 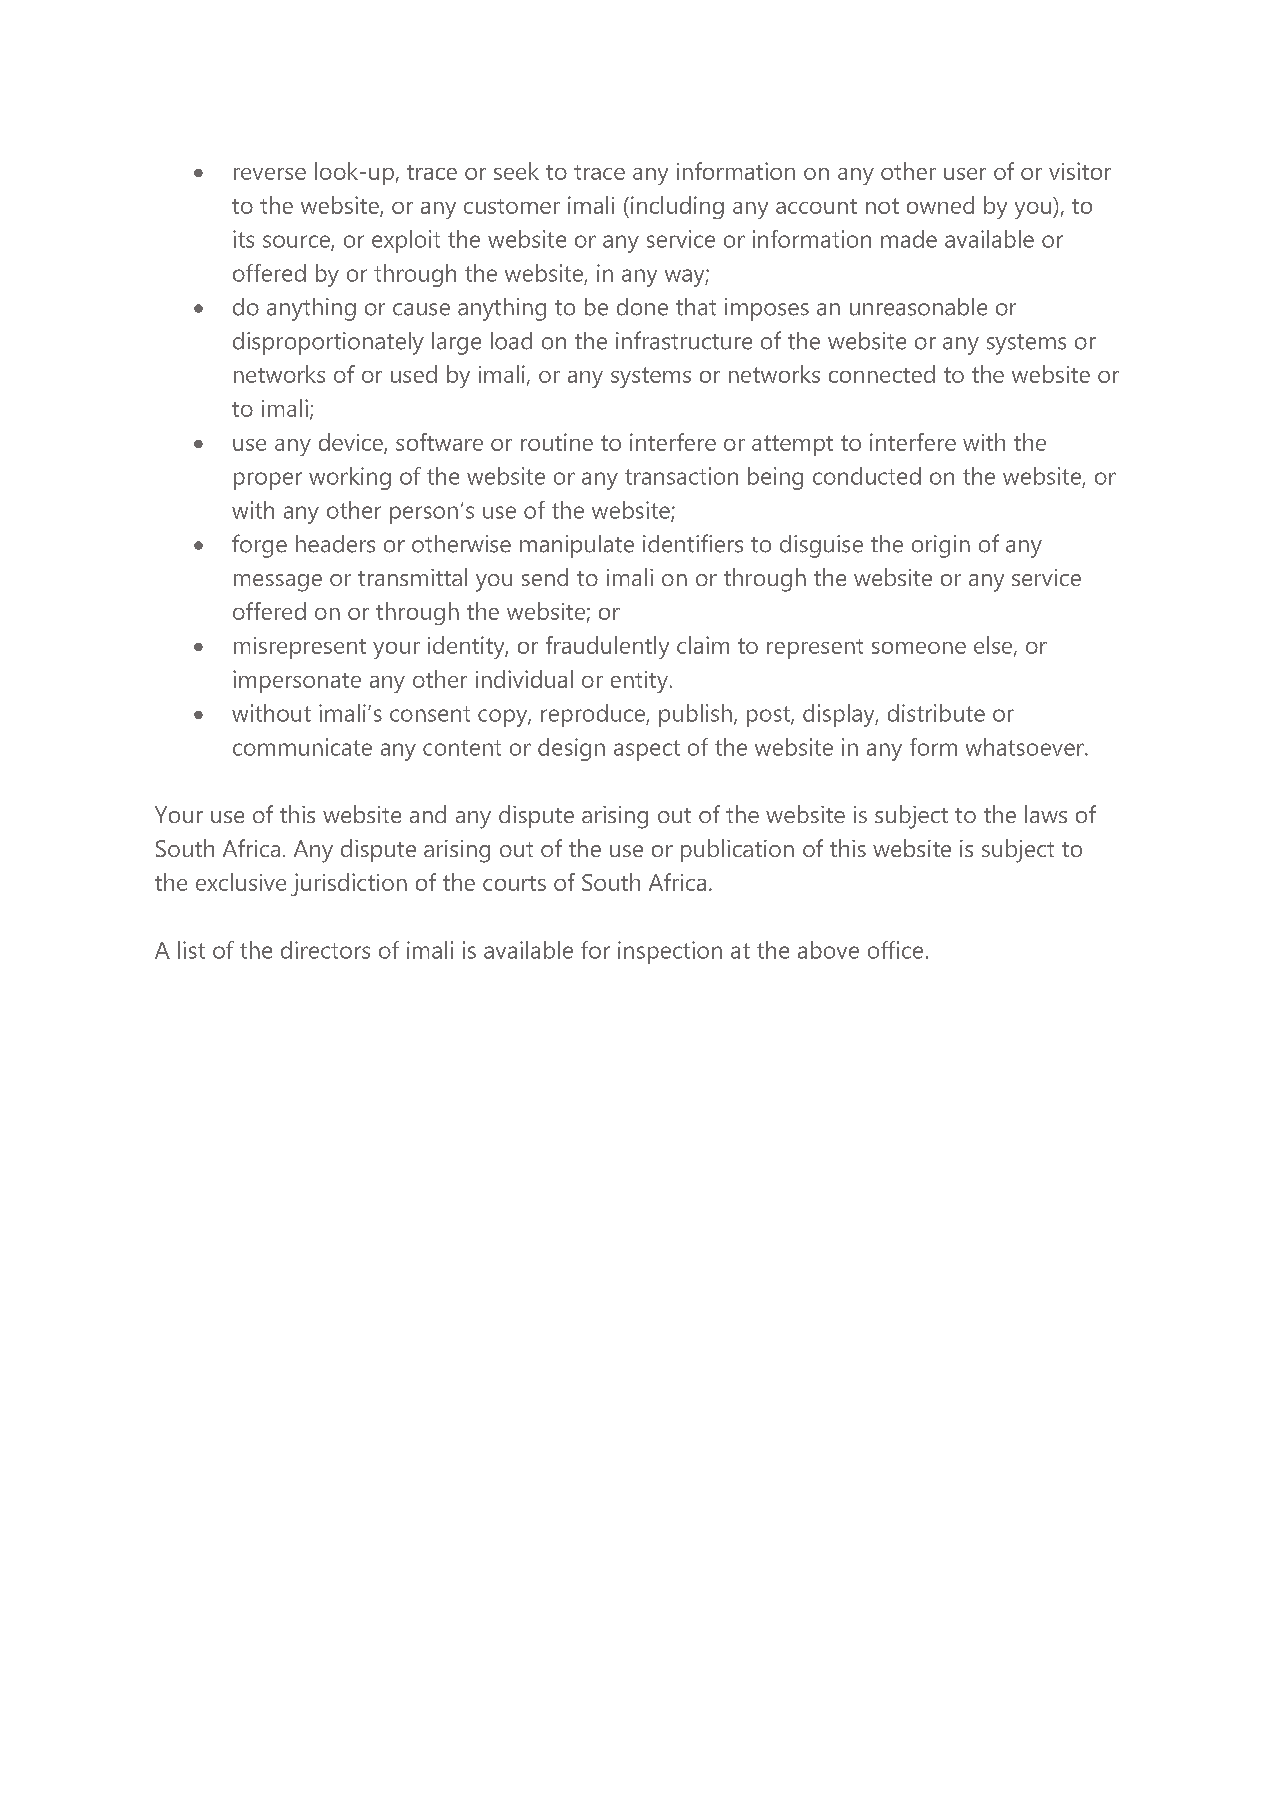 I want to click on manipulate, so click(x=577, y=546).
